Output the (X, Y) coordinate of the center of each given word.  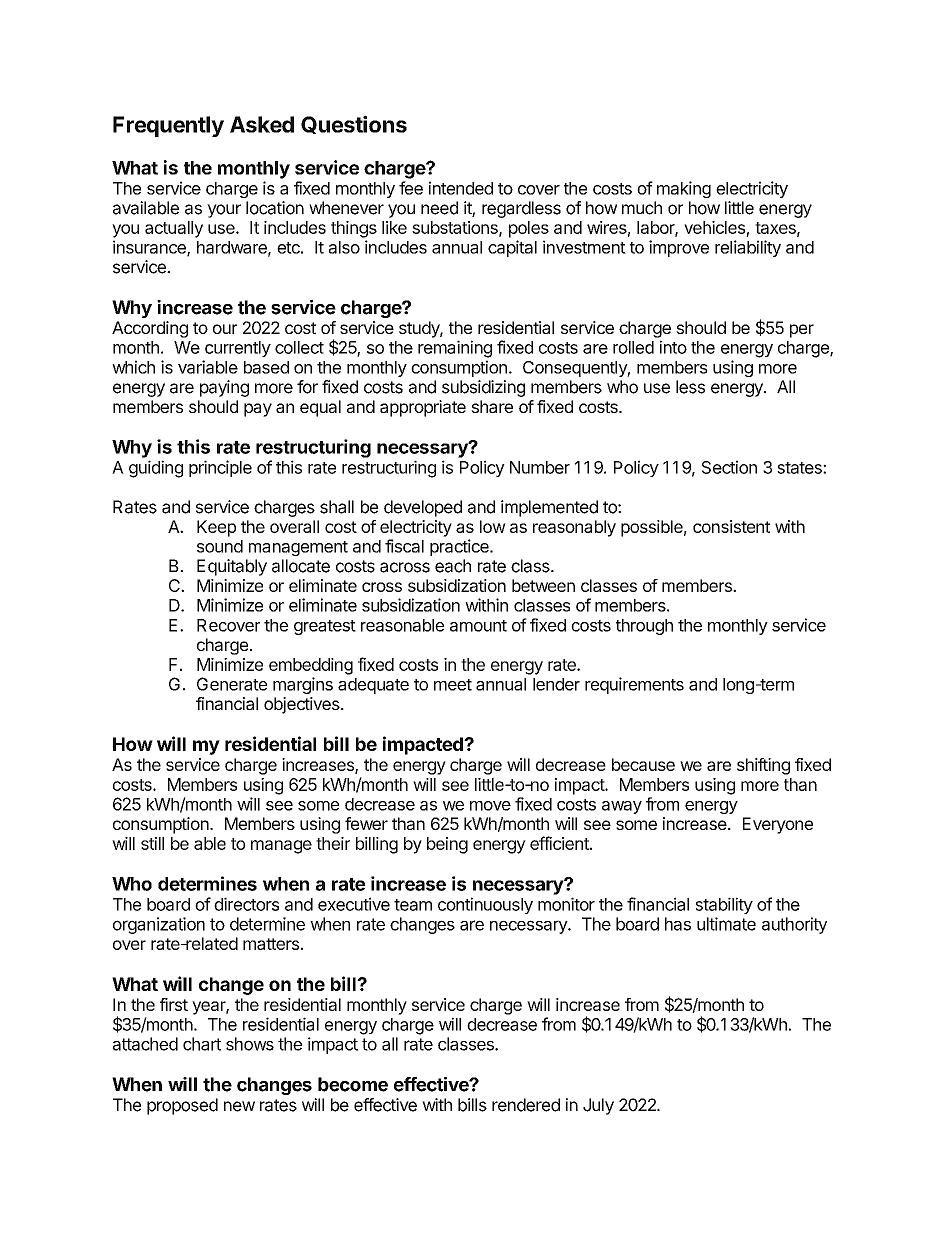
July (598, 1106)
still (152, 843)
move (490, 806)
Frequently (168, 126)
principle (220, 468)
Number (540, 467)
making (684, 189)
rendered (526, 1105)
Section (729, 467)
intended (461, 188)
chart (202, 1044)
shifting (763, 766)
